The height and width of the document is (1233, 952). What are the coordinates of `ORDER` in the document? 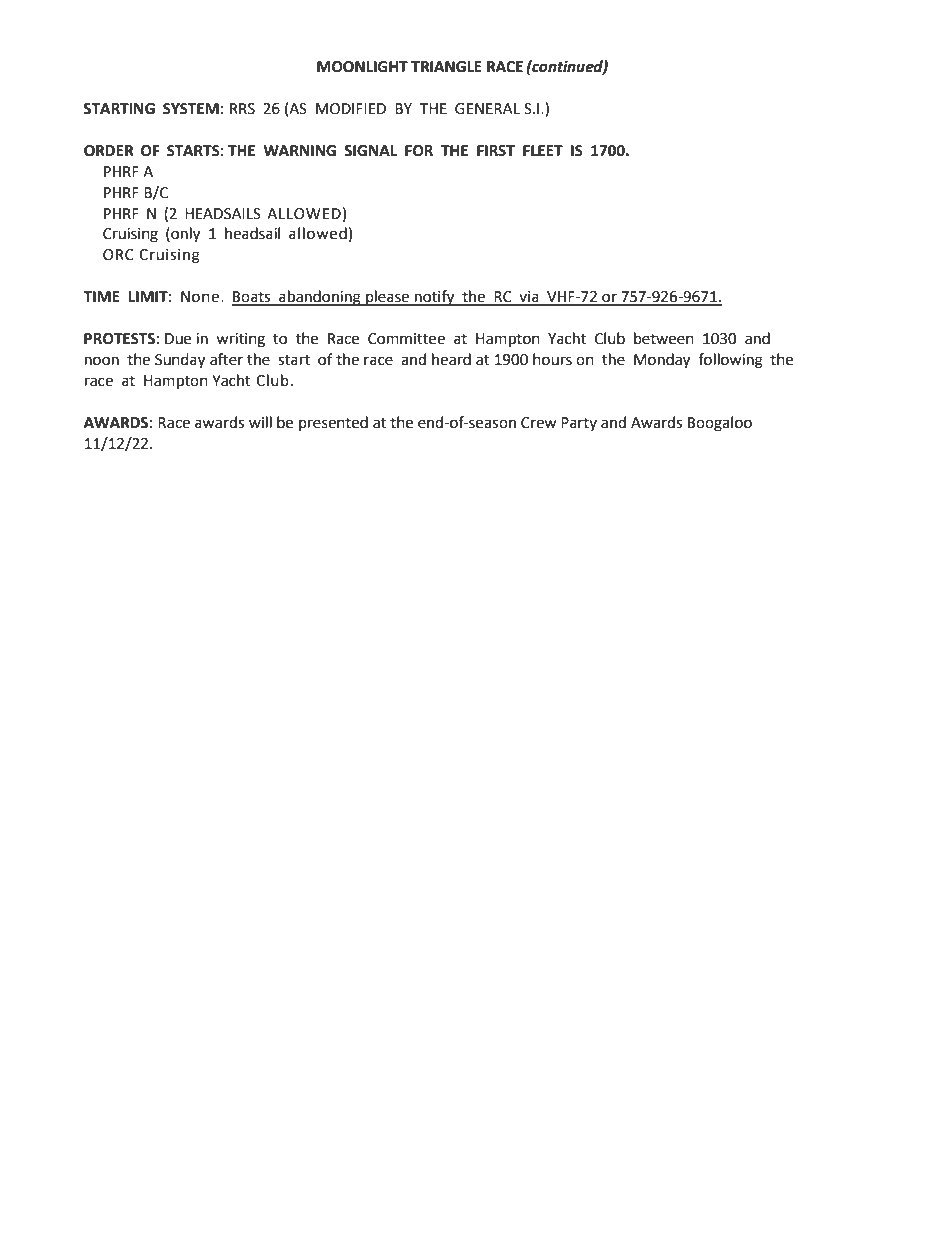 It's located at (109, 151).
